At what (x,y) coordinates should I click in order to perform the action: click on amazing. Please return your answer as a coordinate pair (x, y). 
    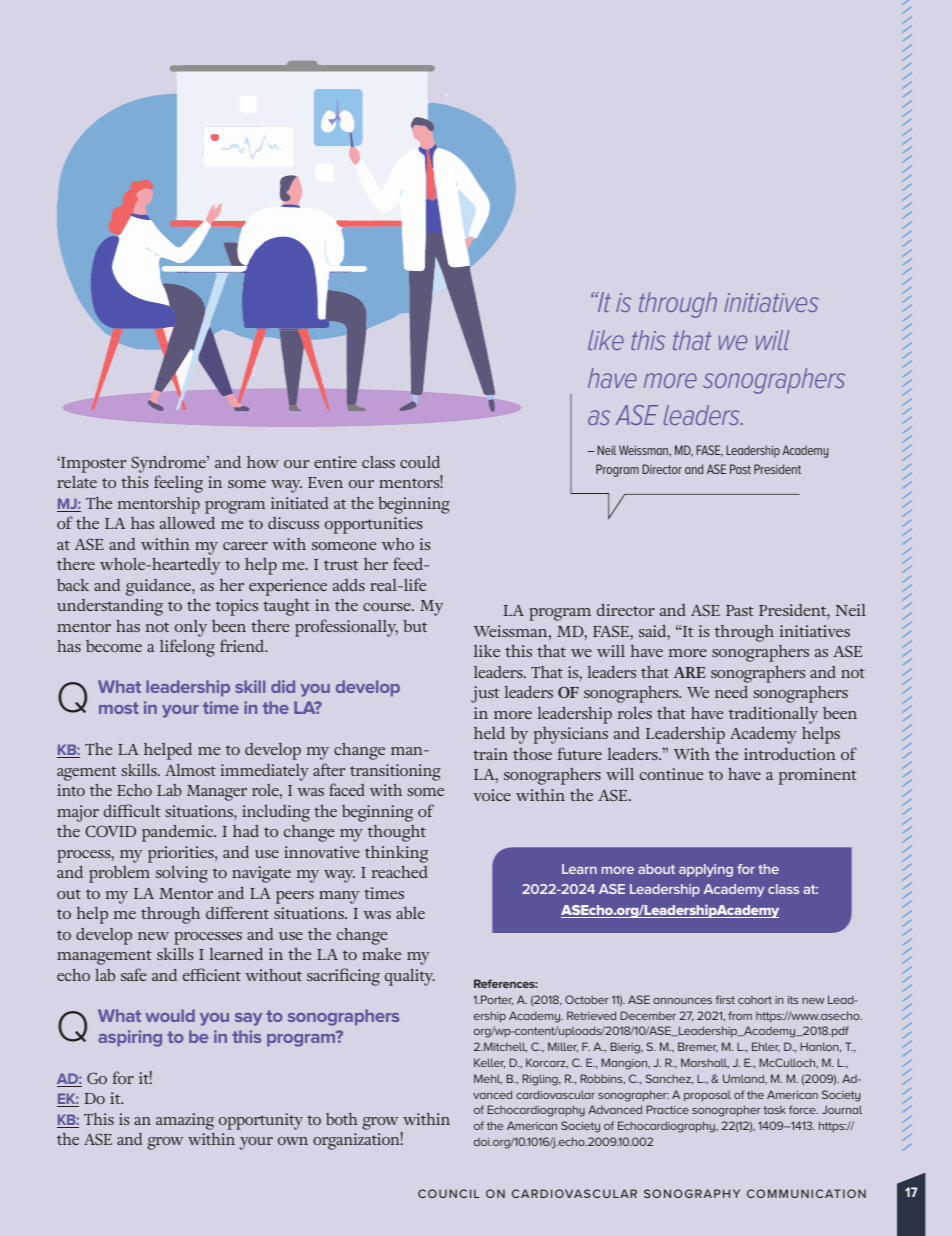
    Looking at the image, I should click on (185, 1121).
